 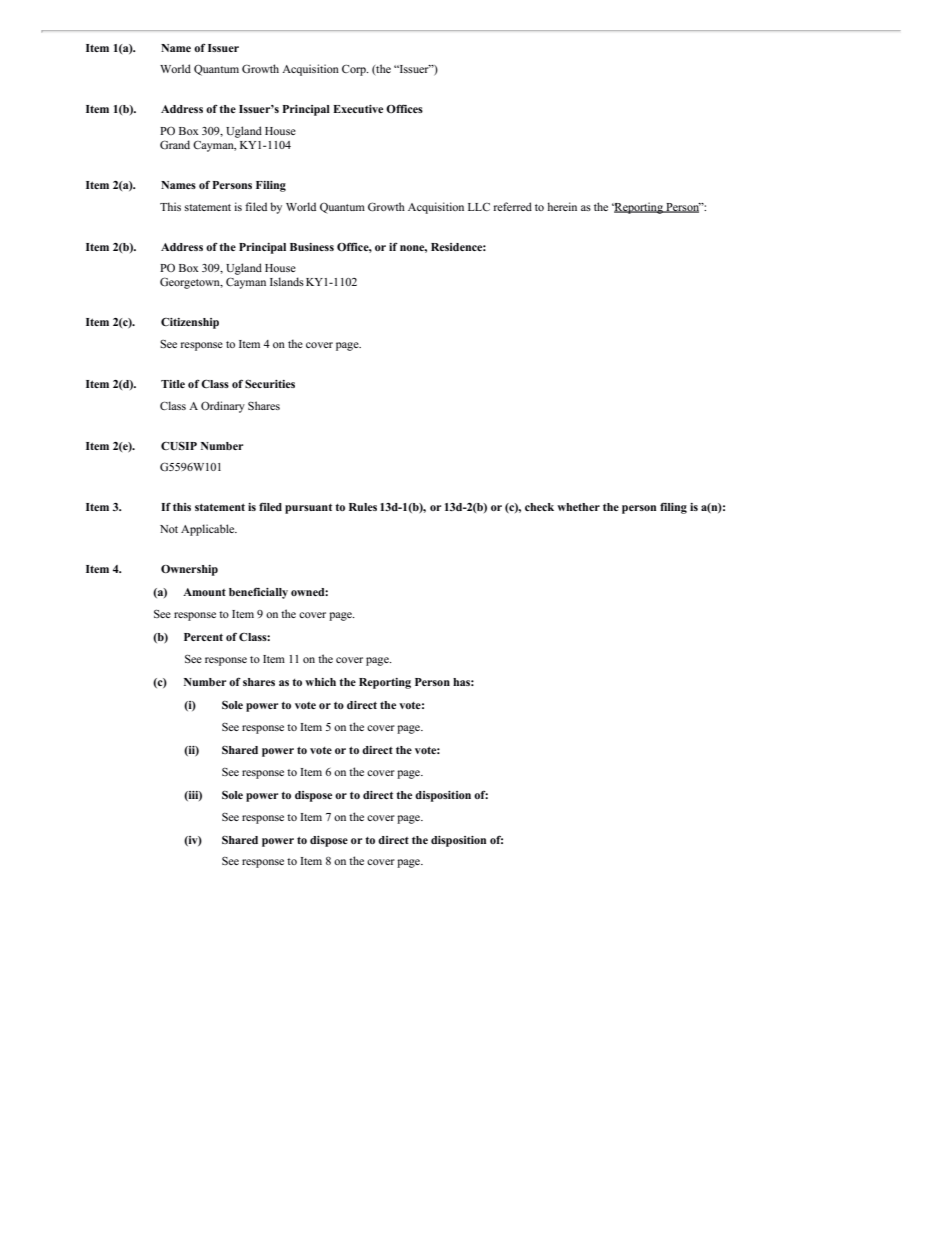 I want to click on herein, so click(x=562, y=206).
